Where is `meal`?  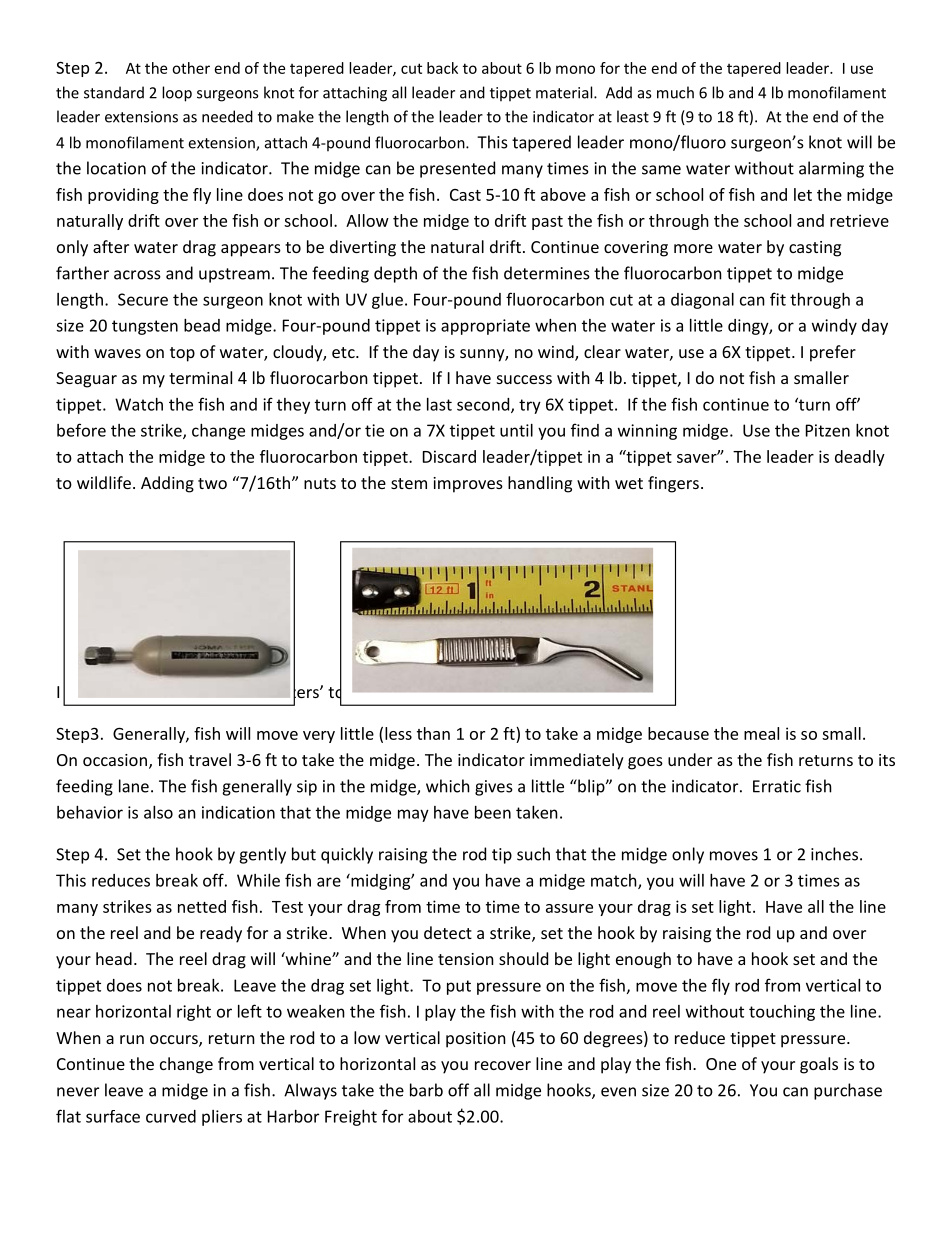 meal is located at coordinates (761, 733).
